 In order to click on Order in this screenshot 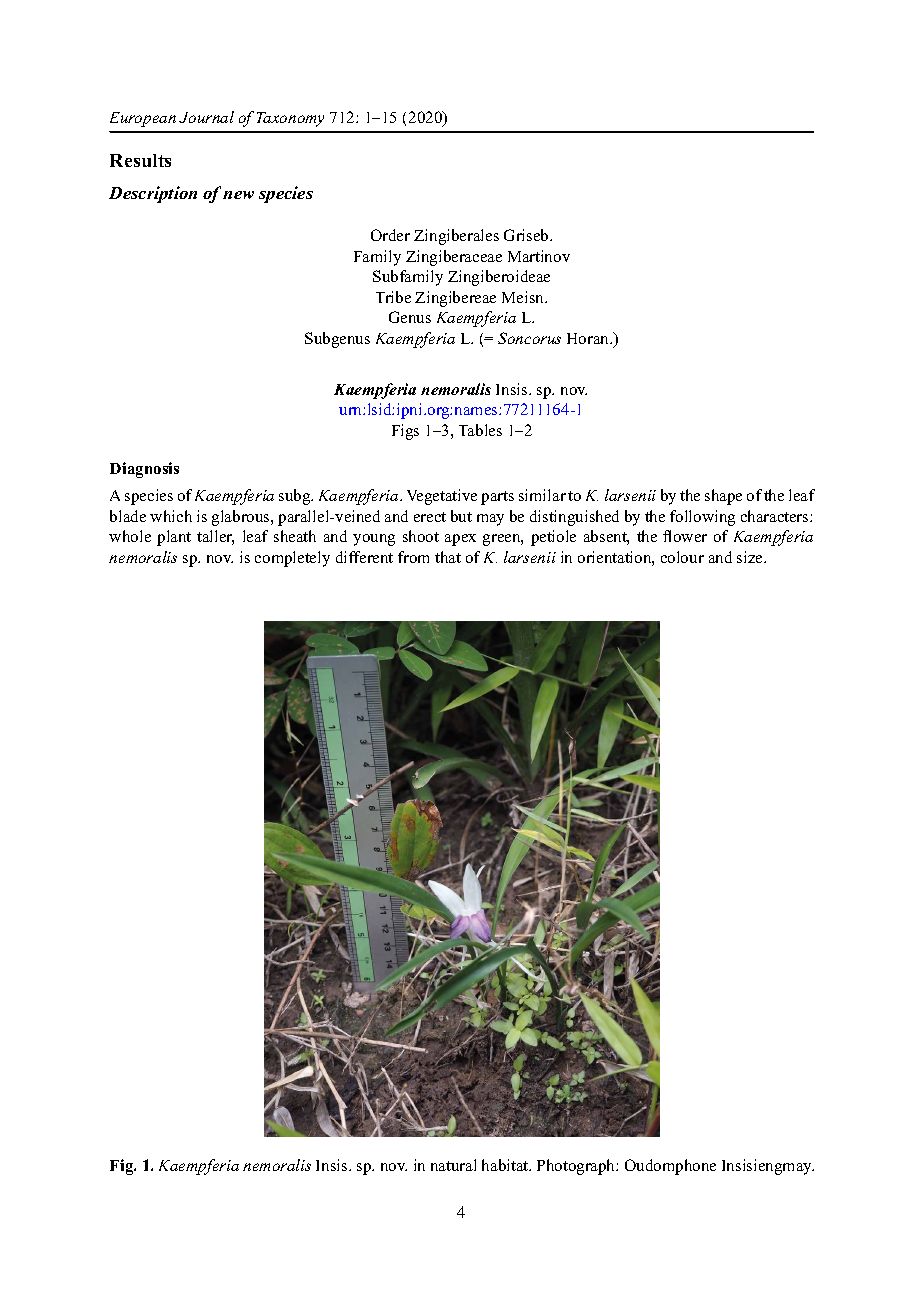, I will do `click(390, 235)`.
